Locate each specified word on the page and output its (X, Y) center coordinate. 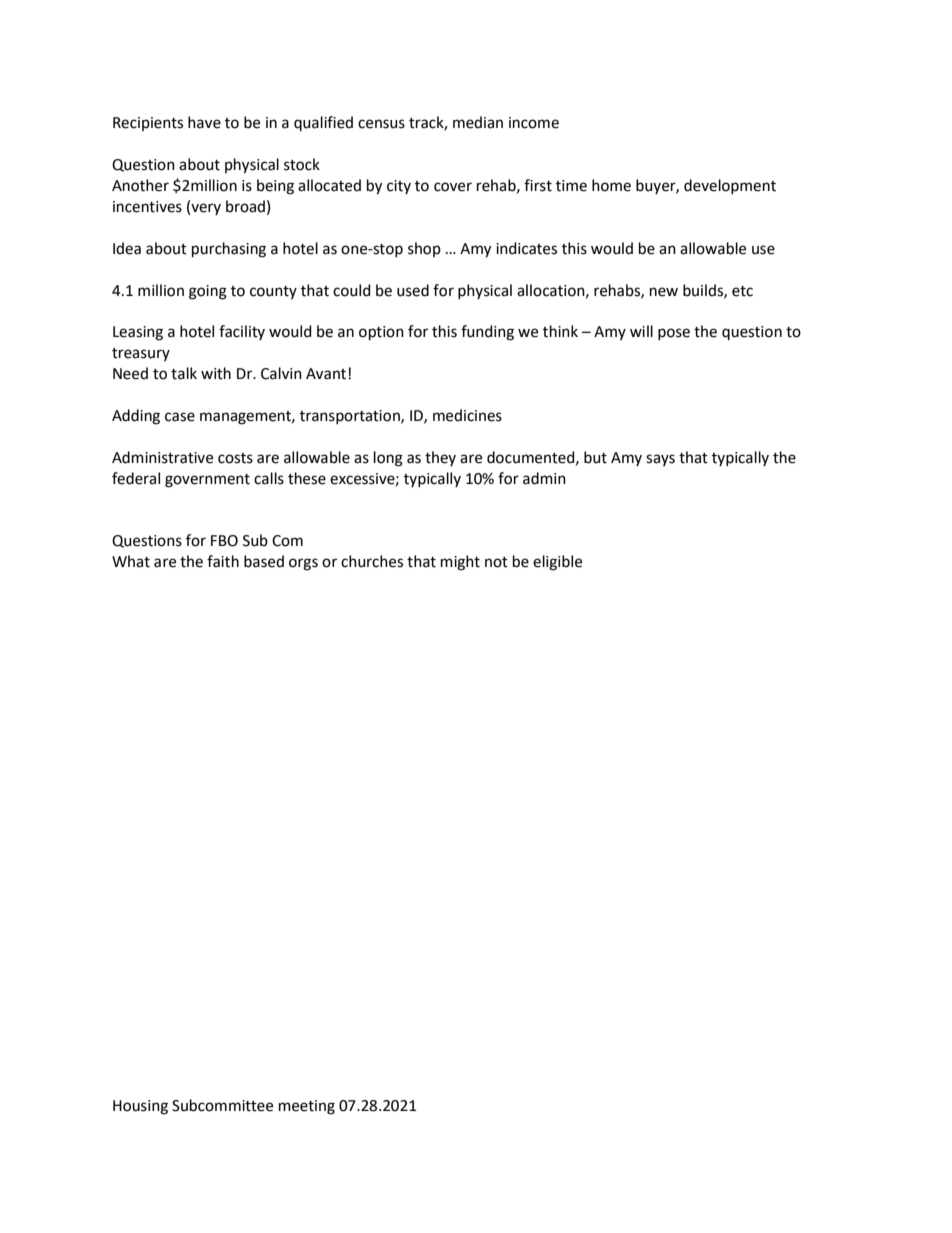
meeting (307, 1107)
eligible (557, 563)
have (204, 122)
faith (223, 561)
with (216, 373)
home (611, 185)
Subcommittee (222, 1105)
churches (372, 561)
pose (674, 334)
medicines (467, 415)
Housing (140, 1107)
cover (453, 187)
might (460, 563)
